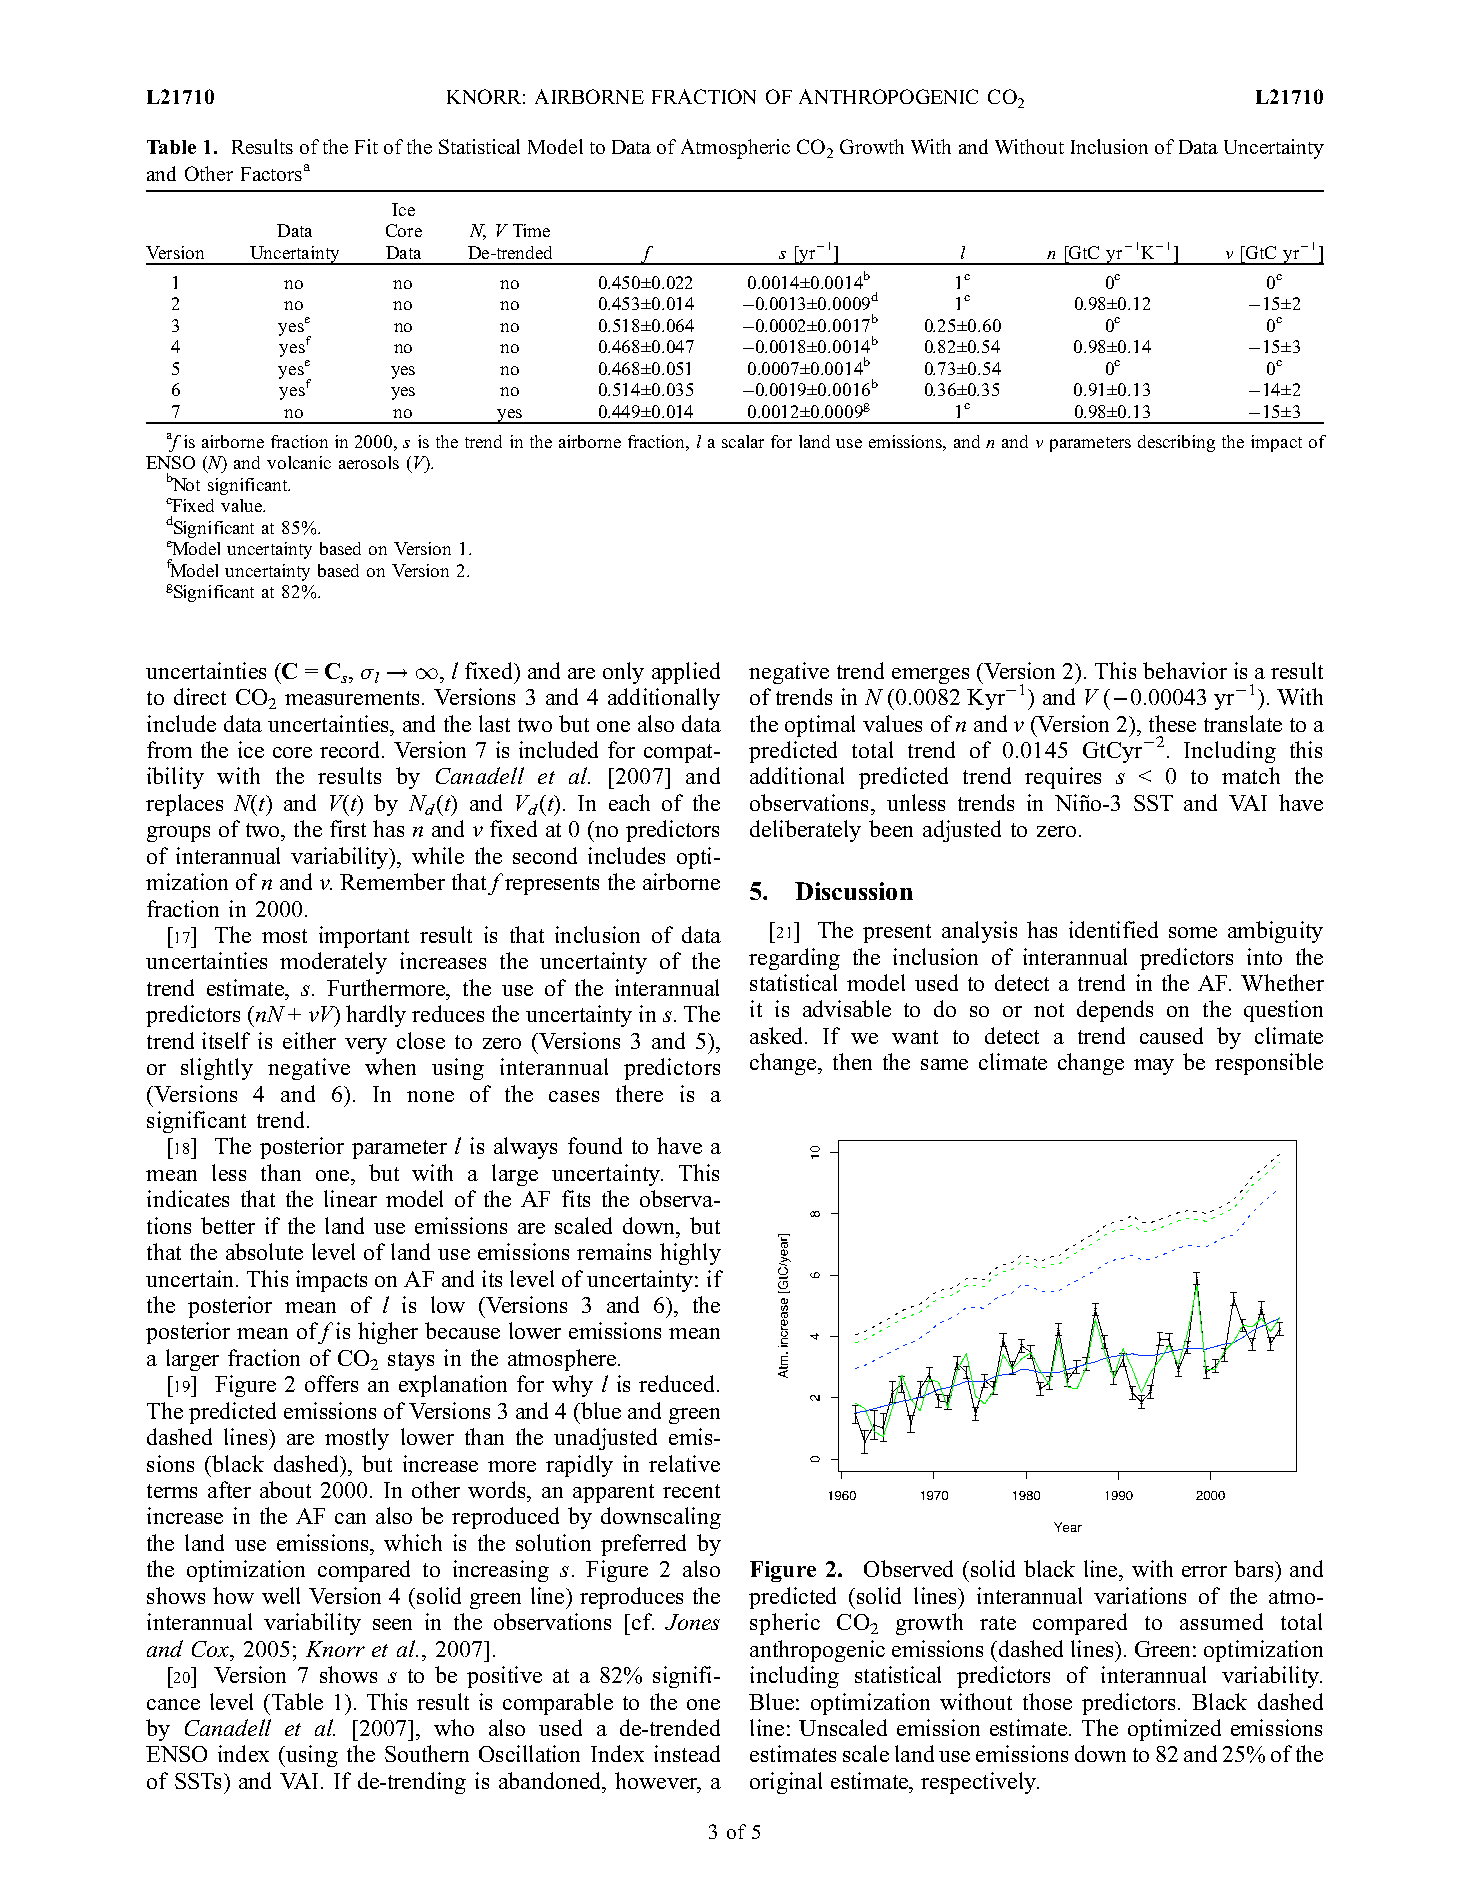 This image has height=1903, width=1470. What do you see at coordinates (427, 1753) in the image?
I see `Southern` at bounding box center [427, 1753].
